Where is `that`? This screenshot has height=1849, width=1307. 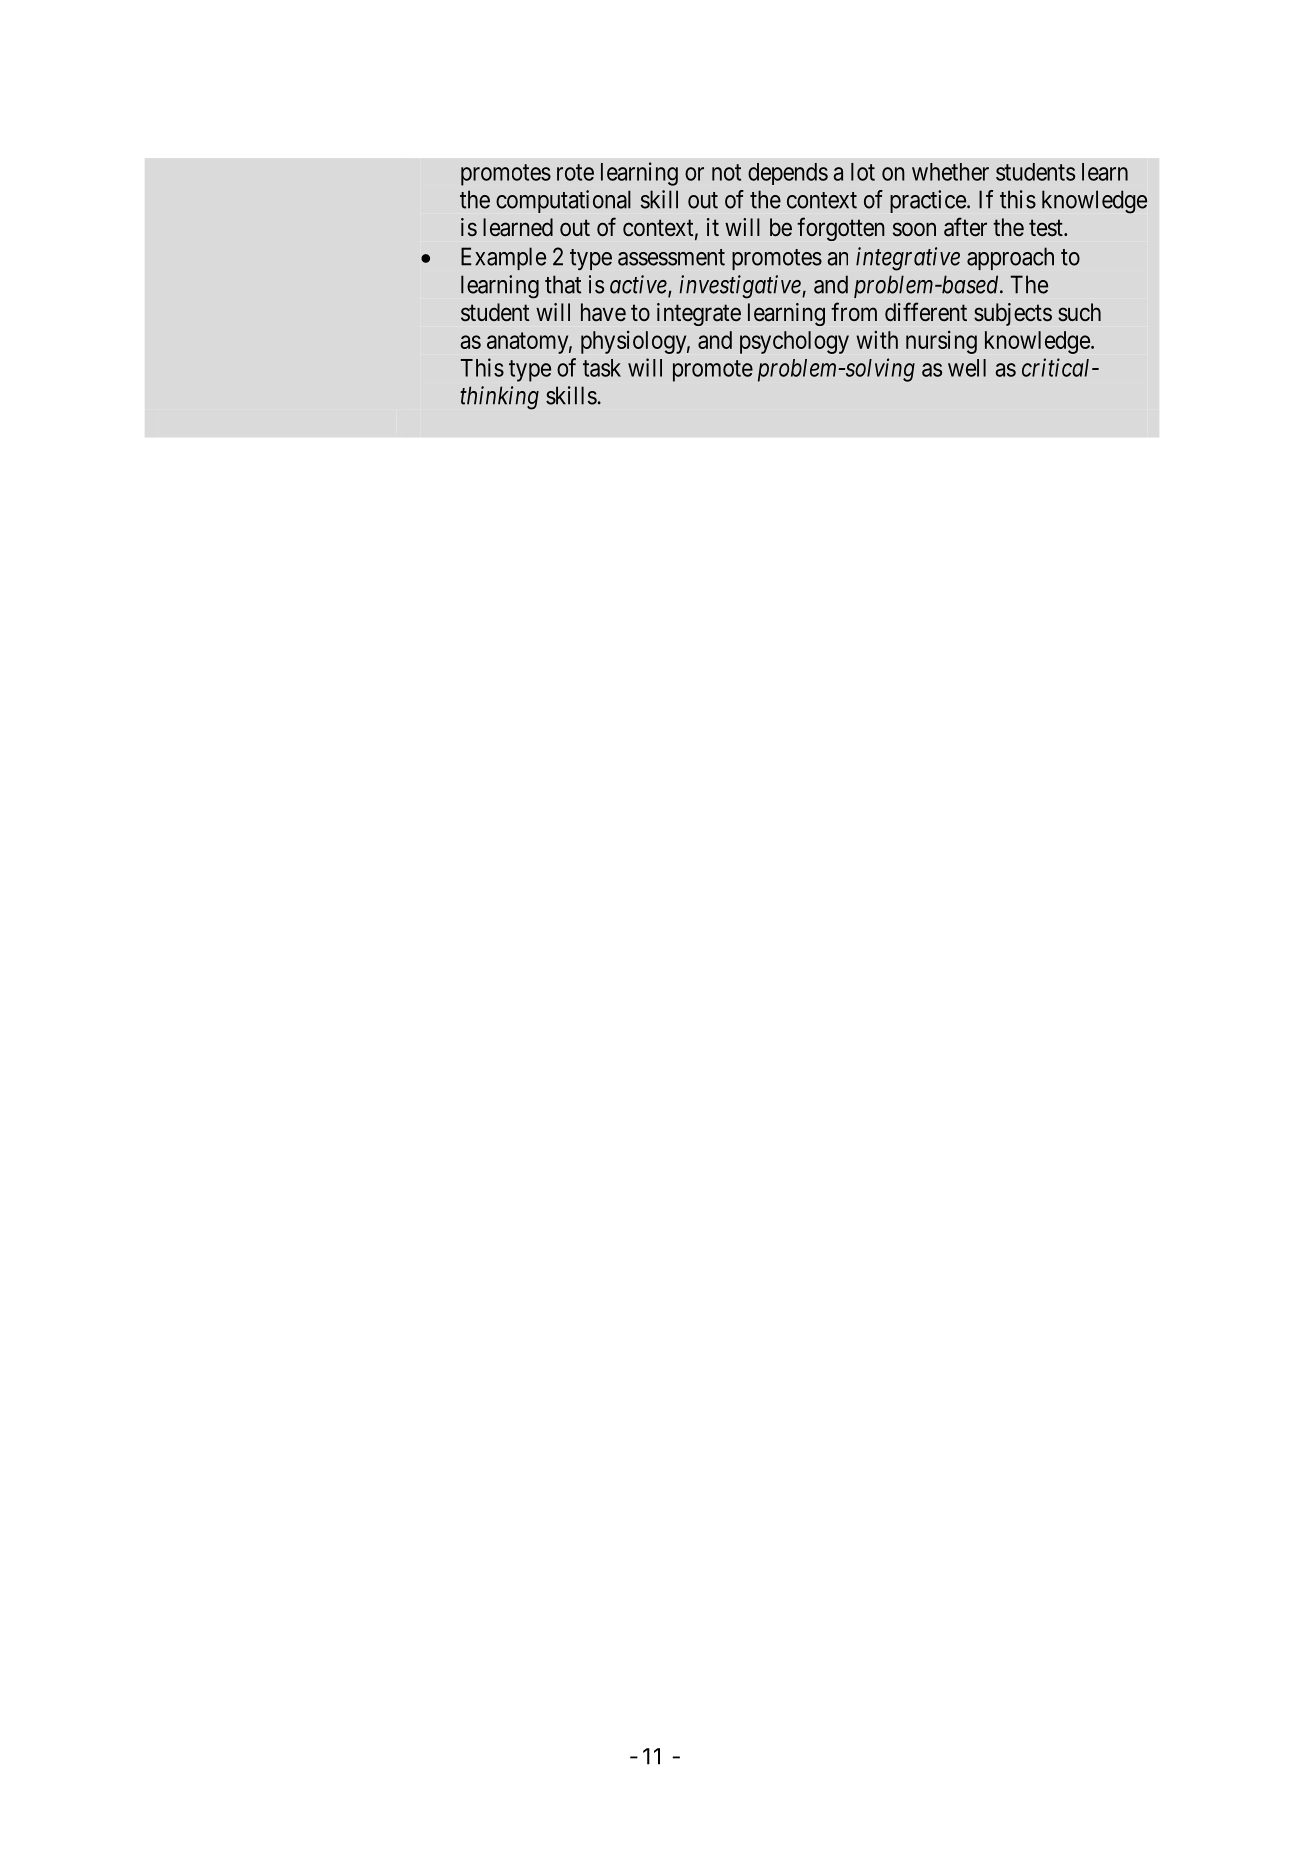 that is located at coordinates (563, 284).
